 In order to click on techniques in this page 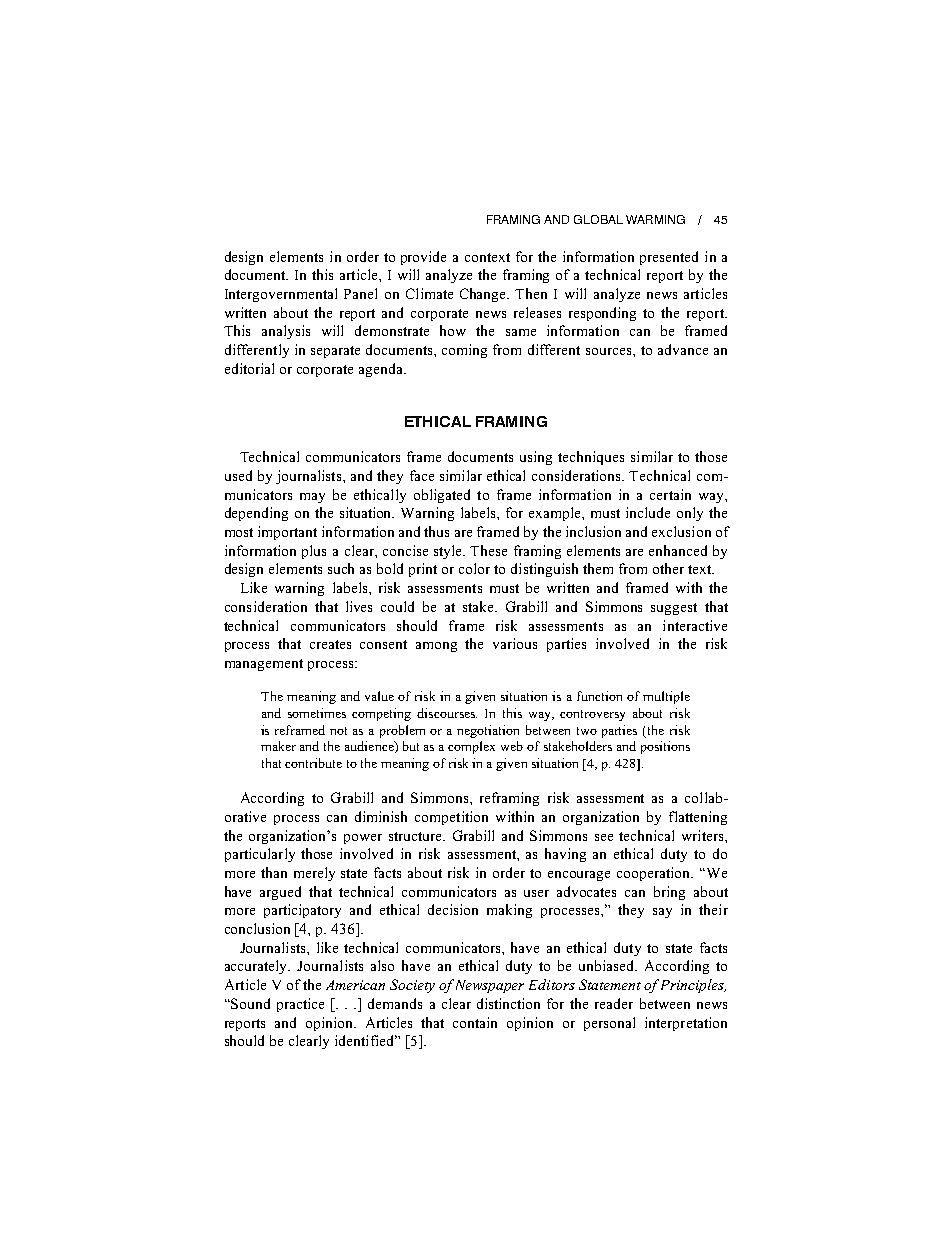, I will do `click(591, 458)`.
